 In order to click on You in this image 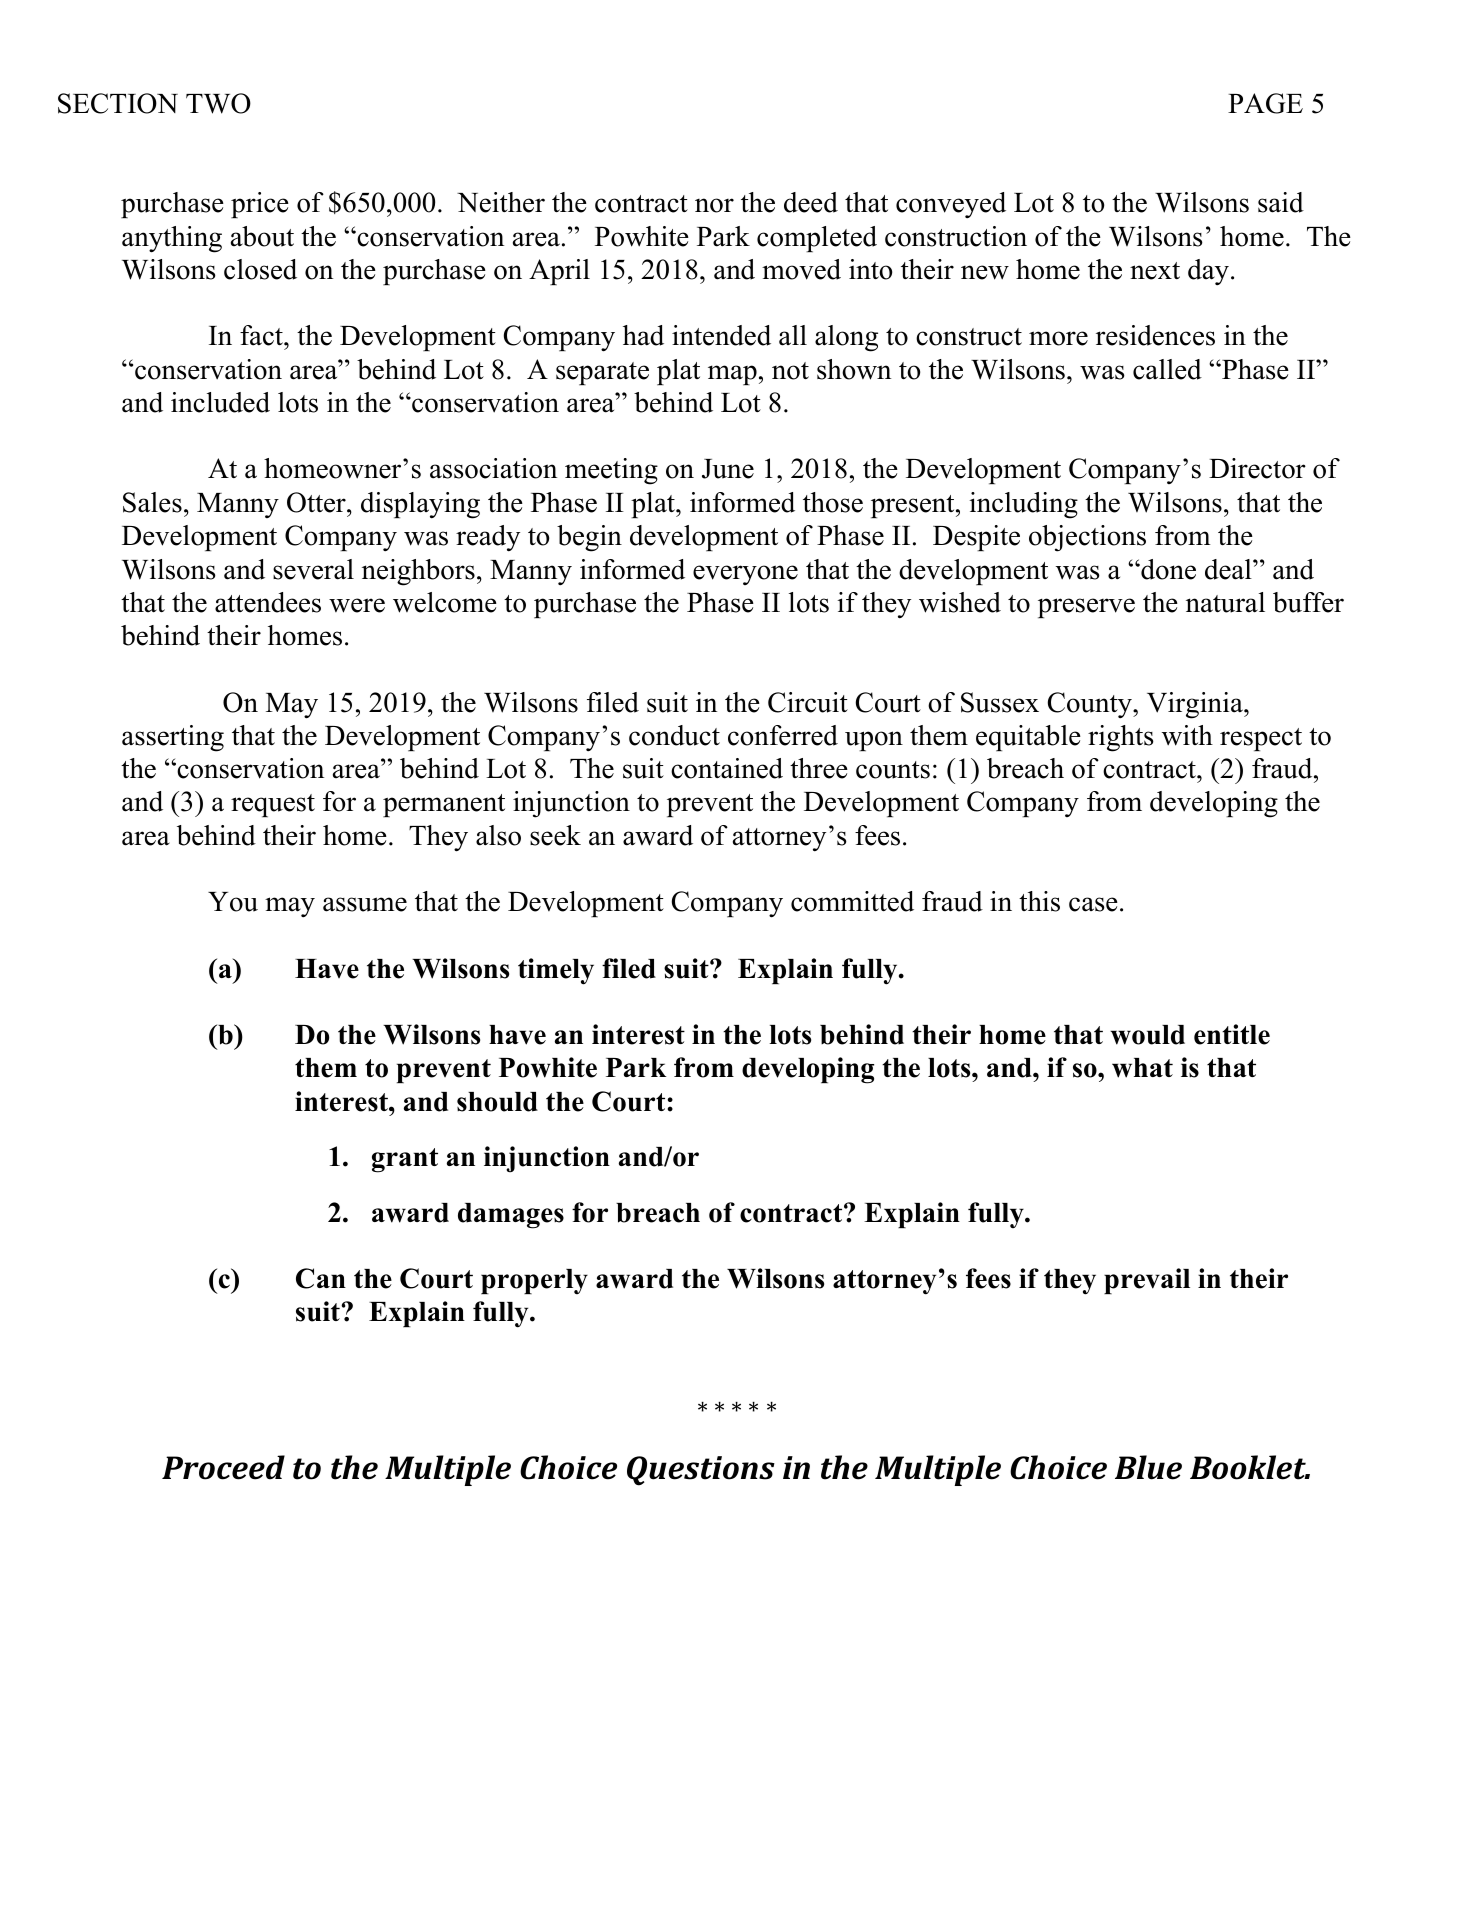, I will do `click(233, 902)`.
